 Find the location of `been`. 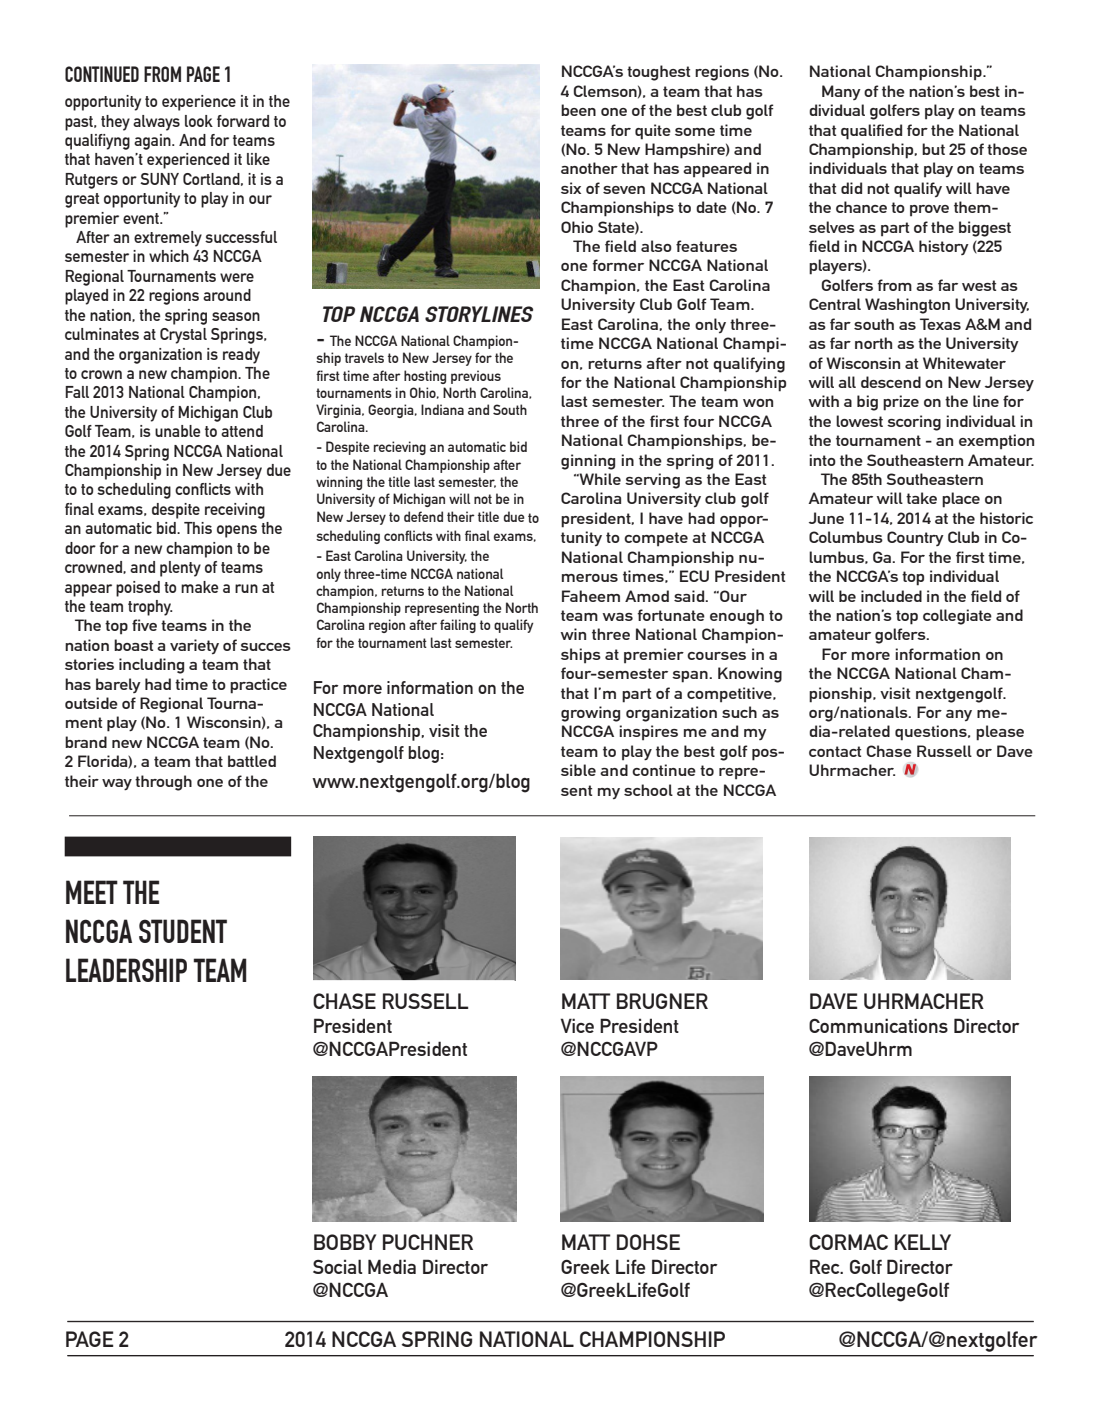

been is located at coordinates (578, 110).
